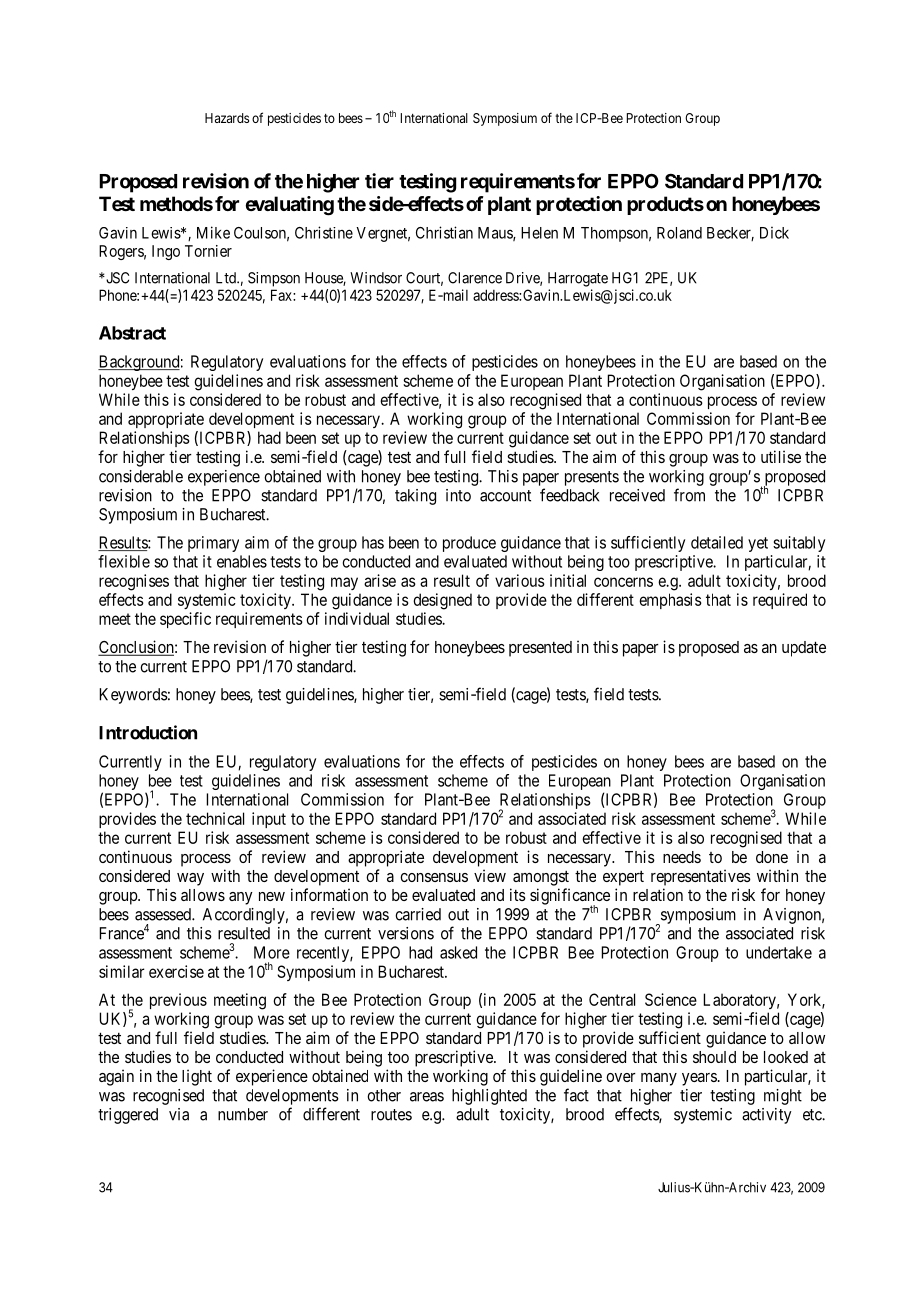 The width and height of the page is (924, 1304). Describe the element at coordinates (227, 118) in the page. I see `Hazards` at that location.
